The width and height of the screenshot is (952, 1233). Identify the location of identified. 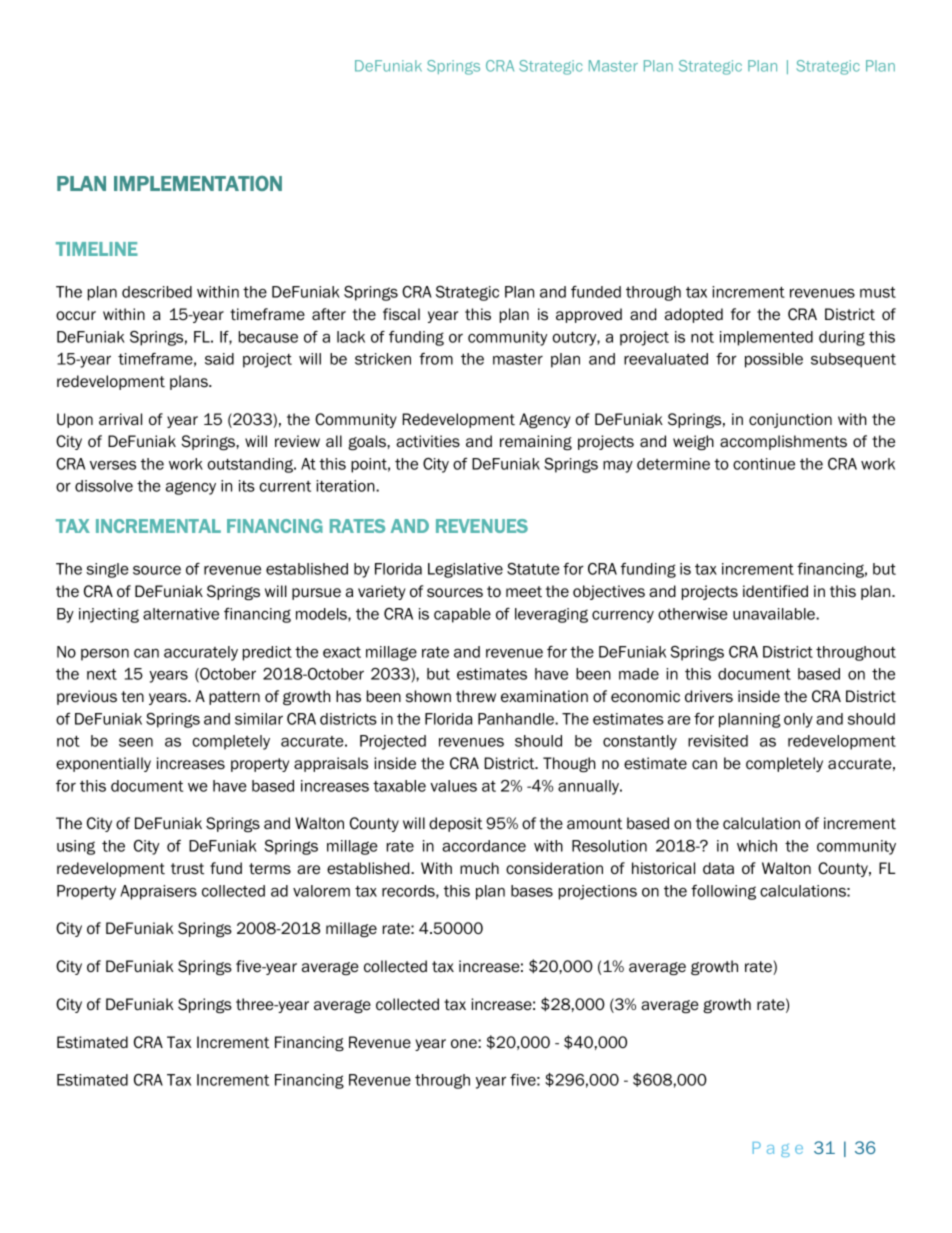
(775, 591).
